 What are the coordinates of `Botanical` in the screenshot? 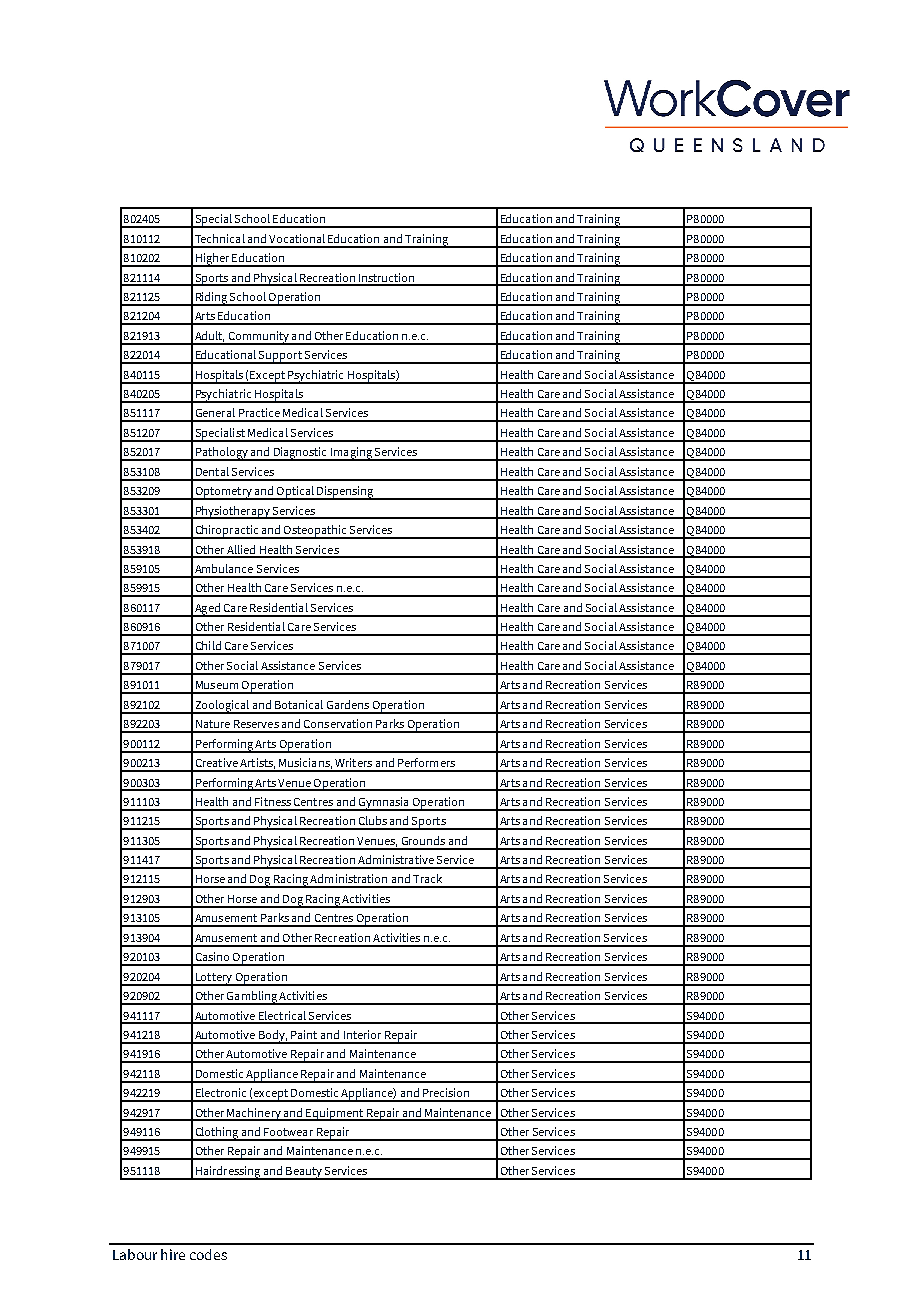 It's located at (299, 704).
